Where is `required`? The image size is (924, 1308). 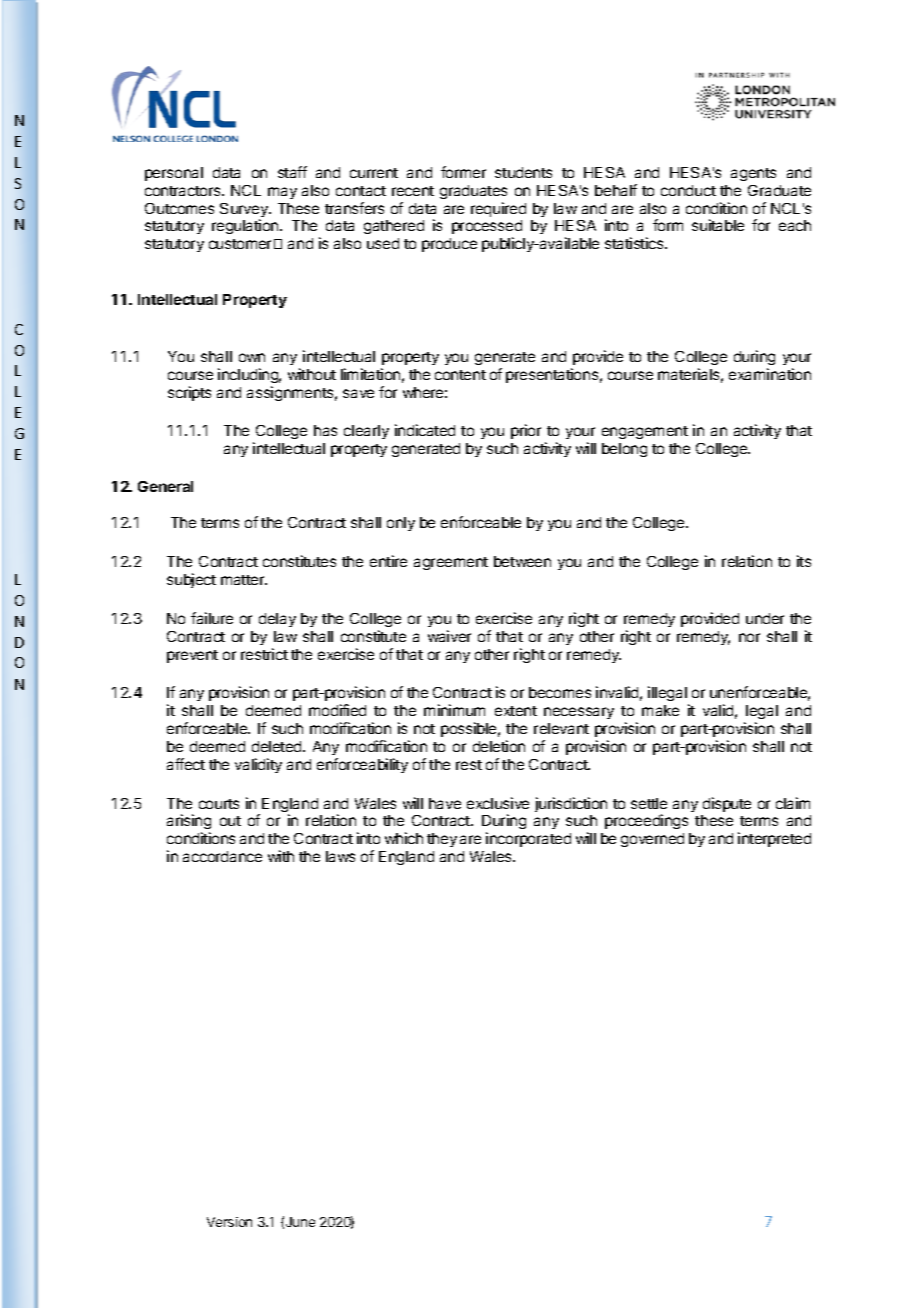 required is located at coordinates (498, 209).
